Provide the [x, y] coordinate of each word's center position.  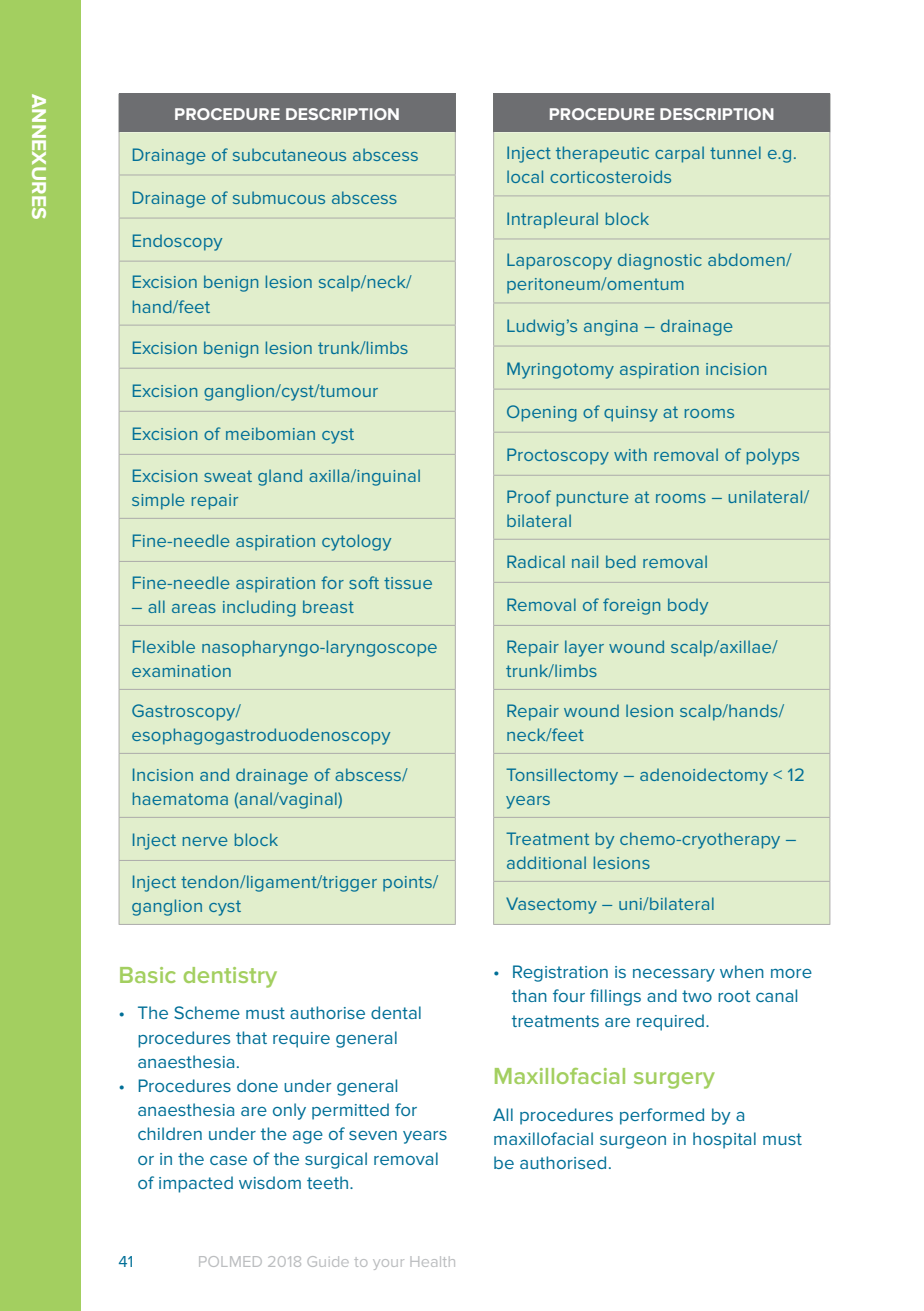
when [742, 971]
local [525, 176]
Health [433, 1261]
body [688, 606]
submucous [279, 197]
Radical [536, 561]
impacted [196, 1184]
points [408, 884]
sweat [228, 476]
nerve [205, 841]
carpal [679, 154]
